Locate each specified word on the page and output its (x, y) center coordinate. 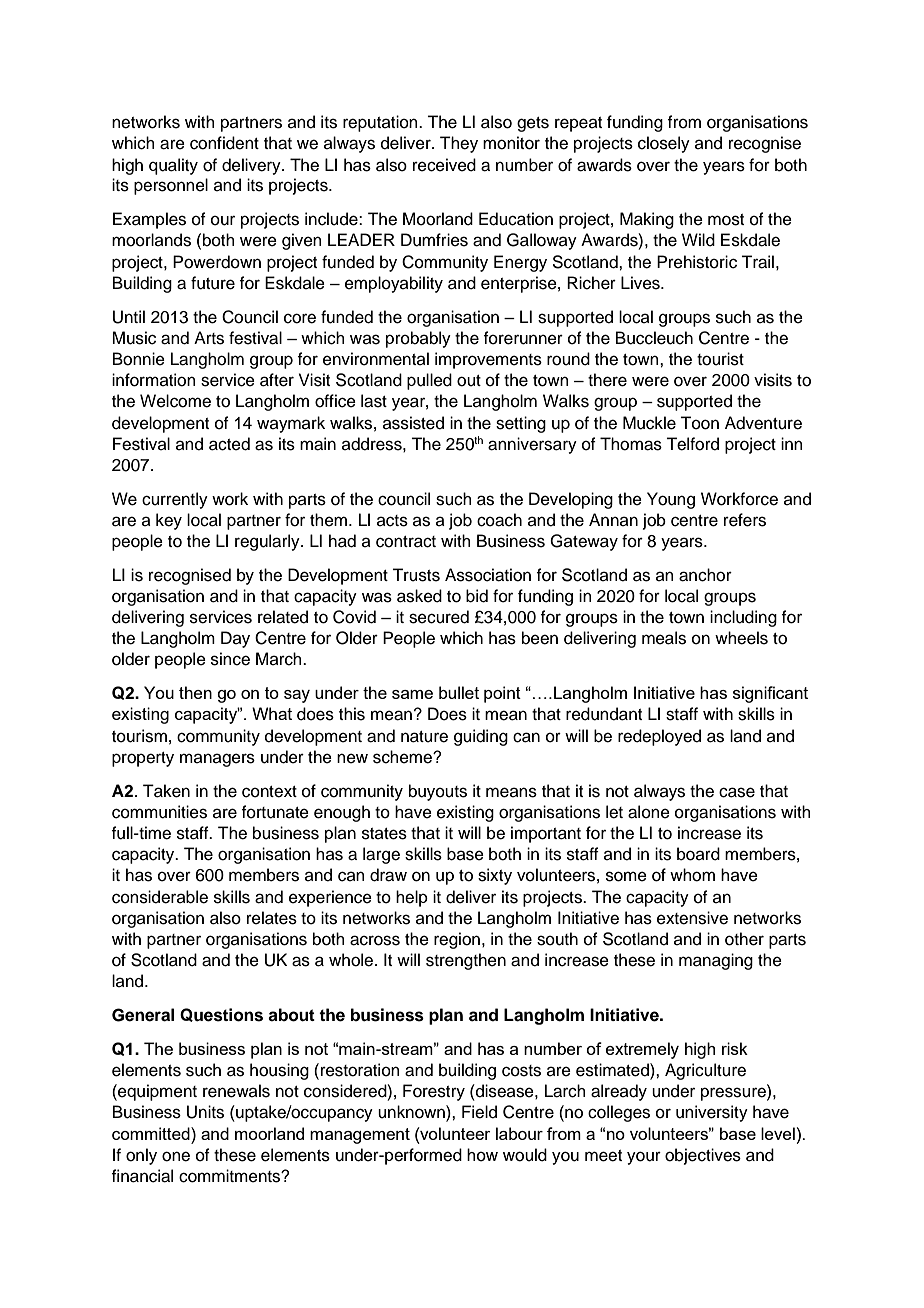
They (459, 144)
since (230, 659)
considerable (160, 897)
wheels (741, 638)
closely (664, 144)
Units (205, 1112)
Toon (699, 423)
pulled (429, 381)
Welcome (175, 401)
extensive (692, 918)
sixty (495, 876)
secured (439, 617)
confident (224, 143)
